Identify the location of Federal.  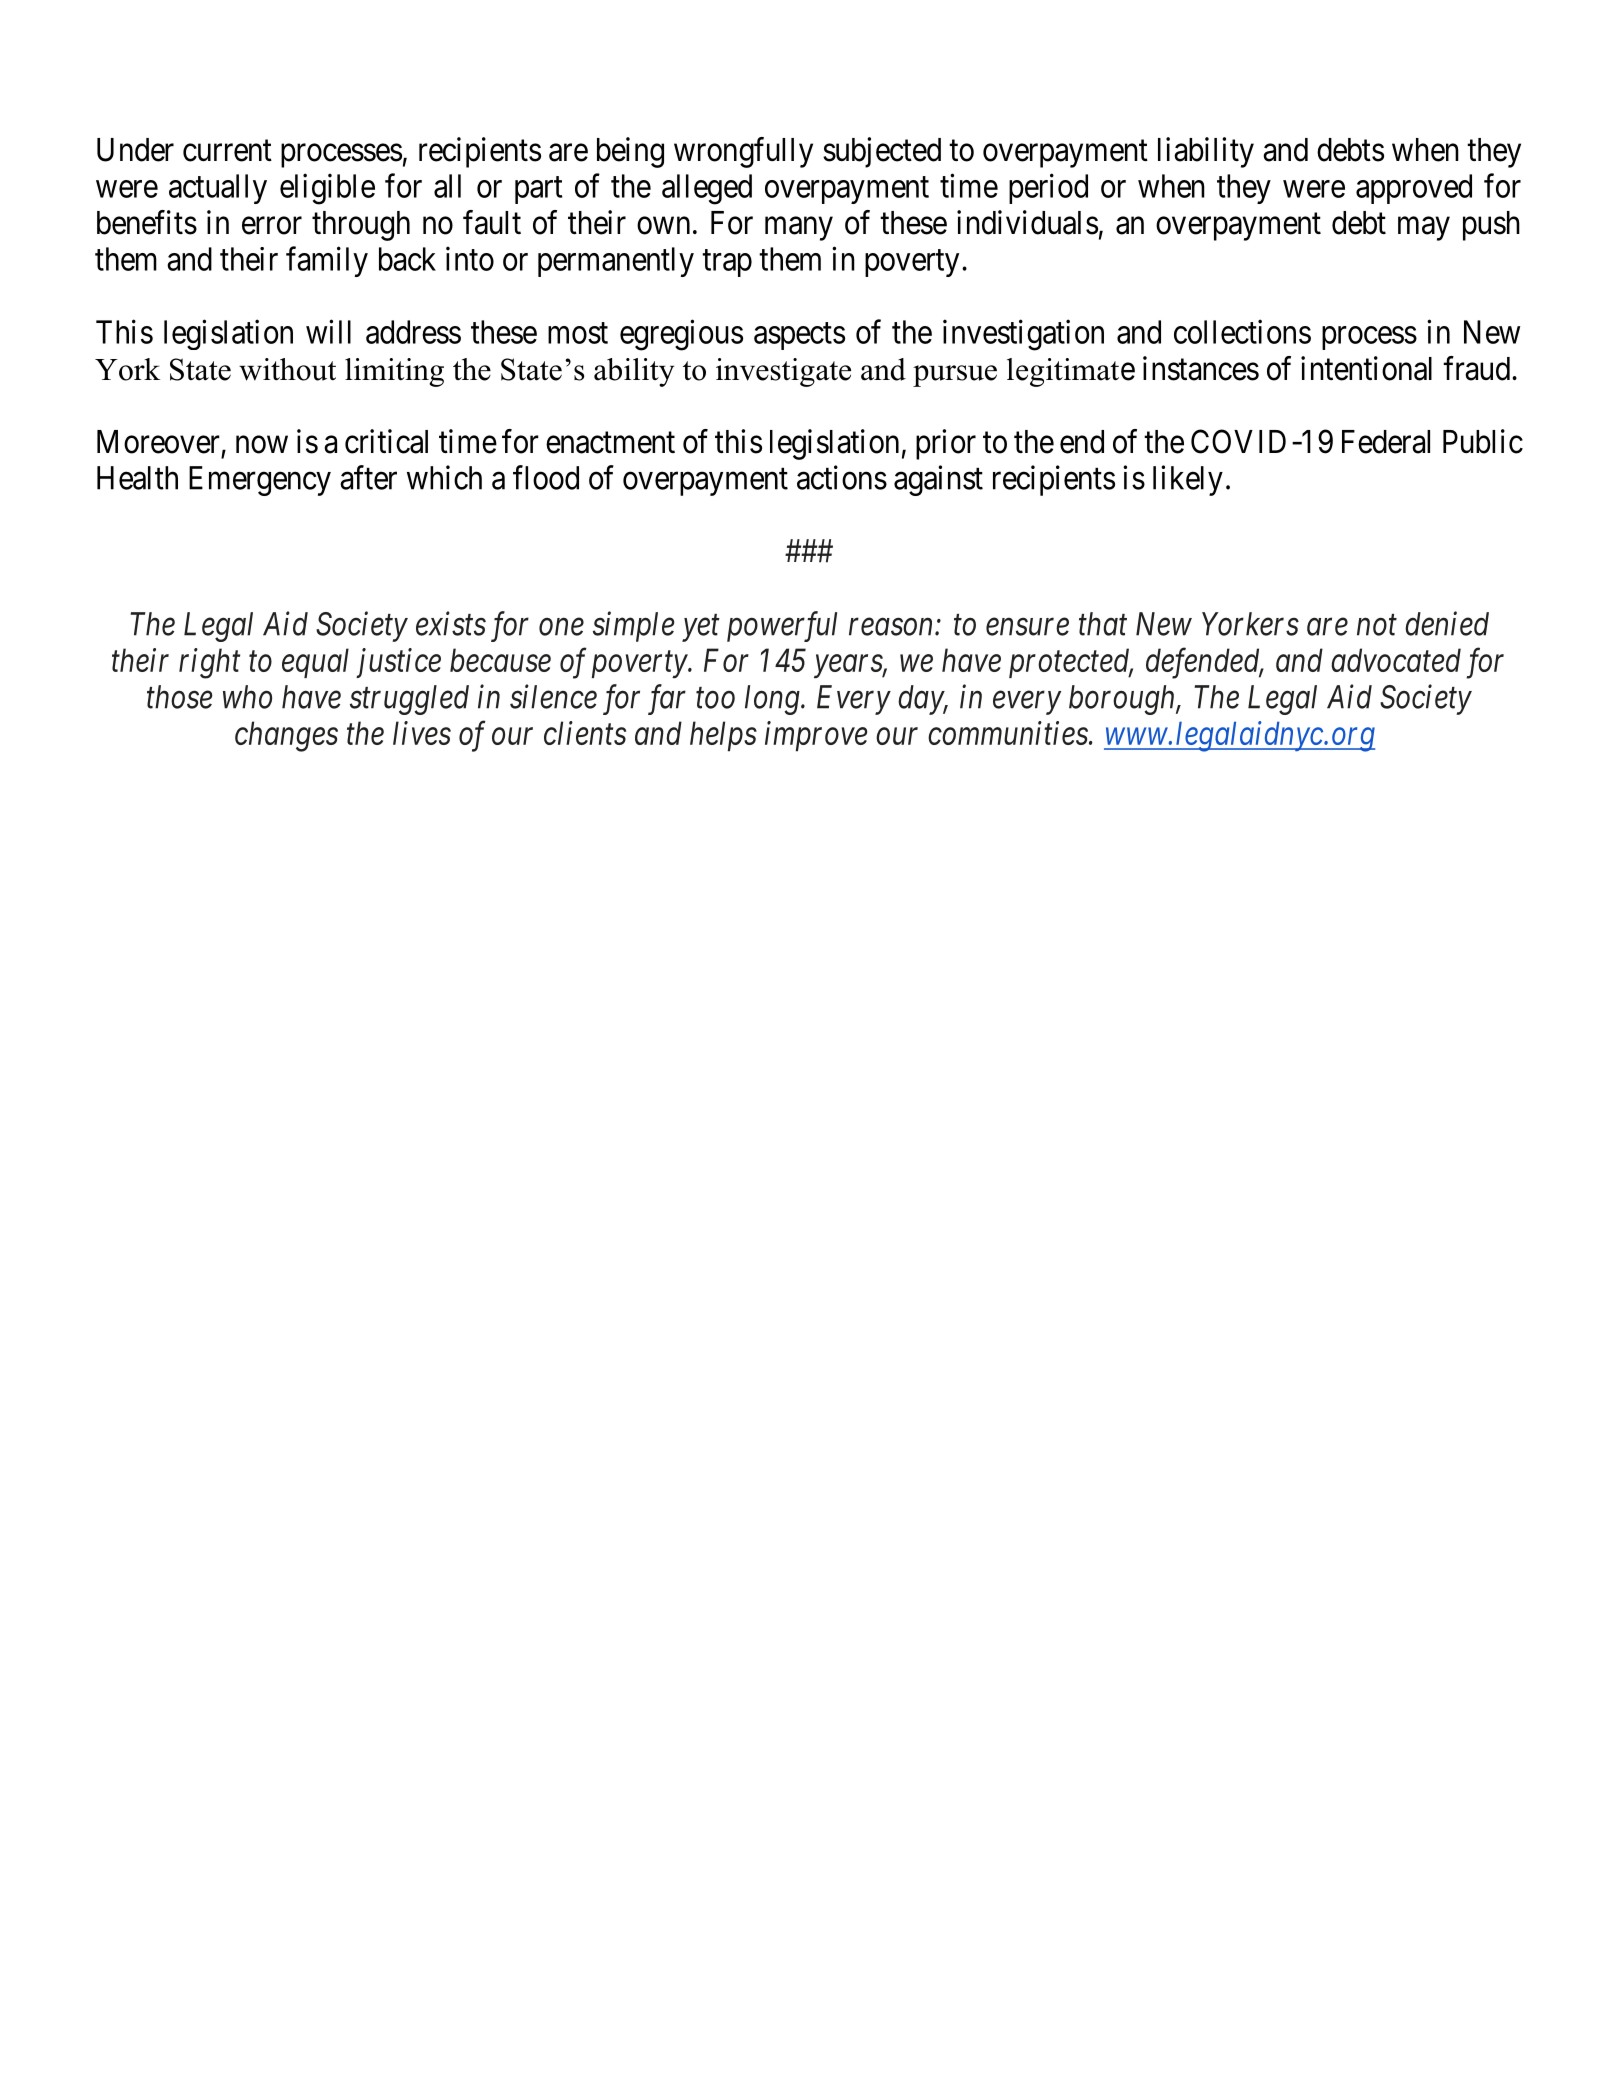
(1386, 442).
